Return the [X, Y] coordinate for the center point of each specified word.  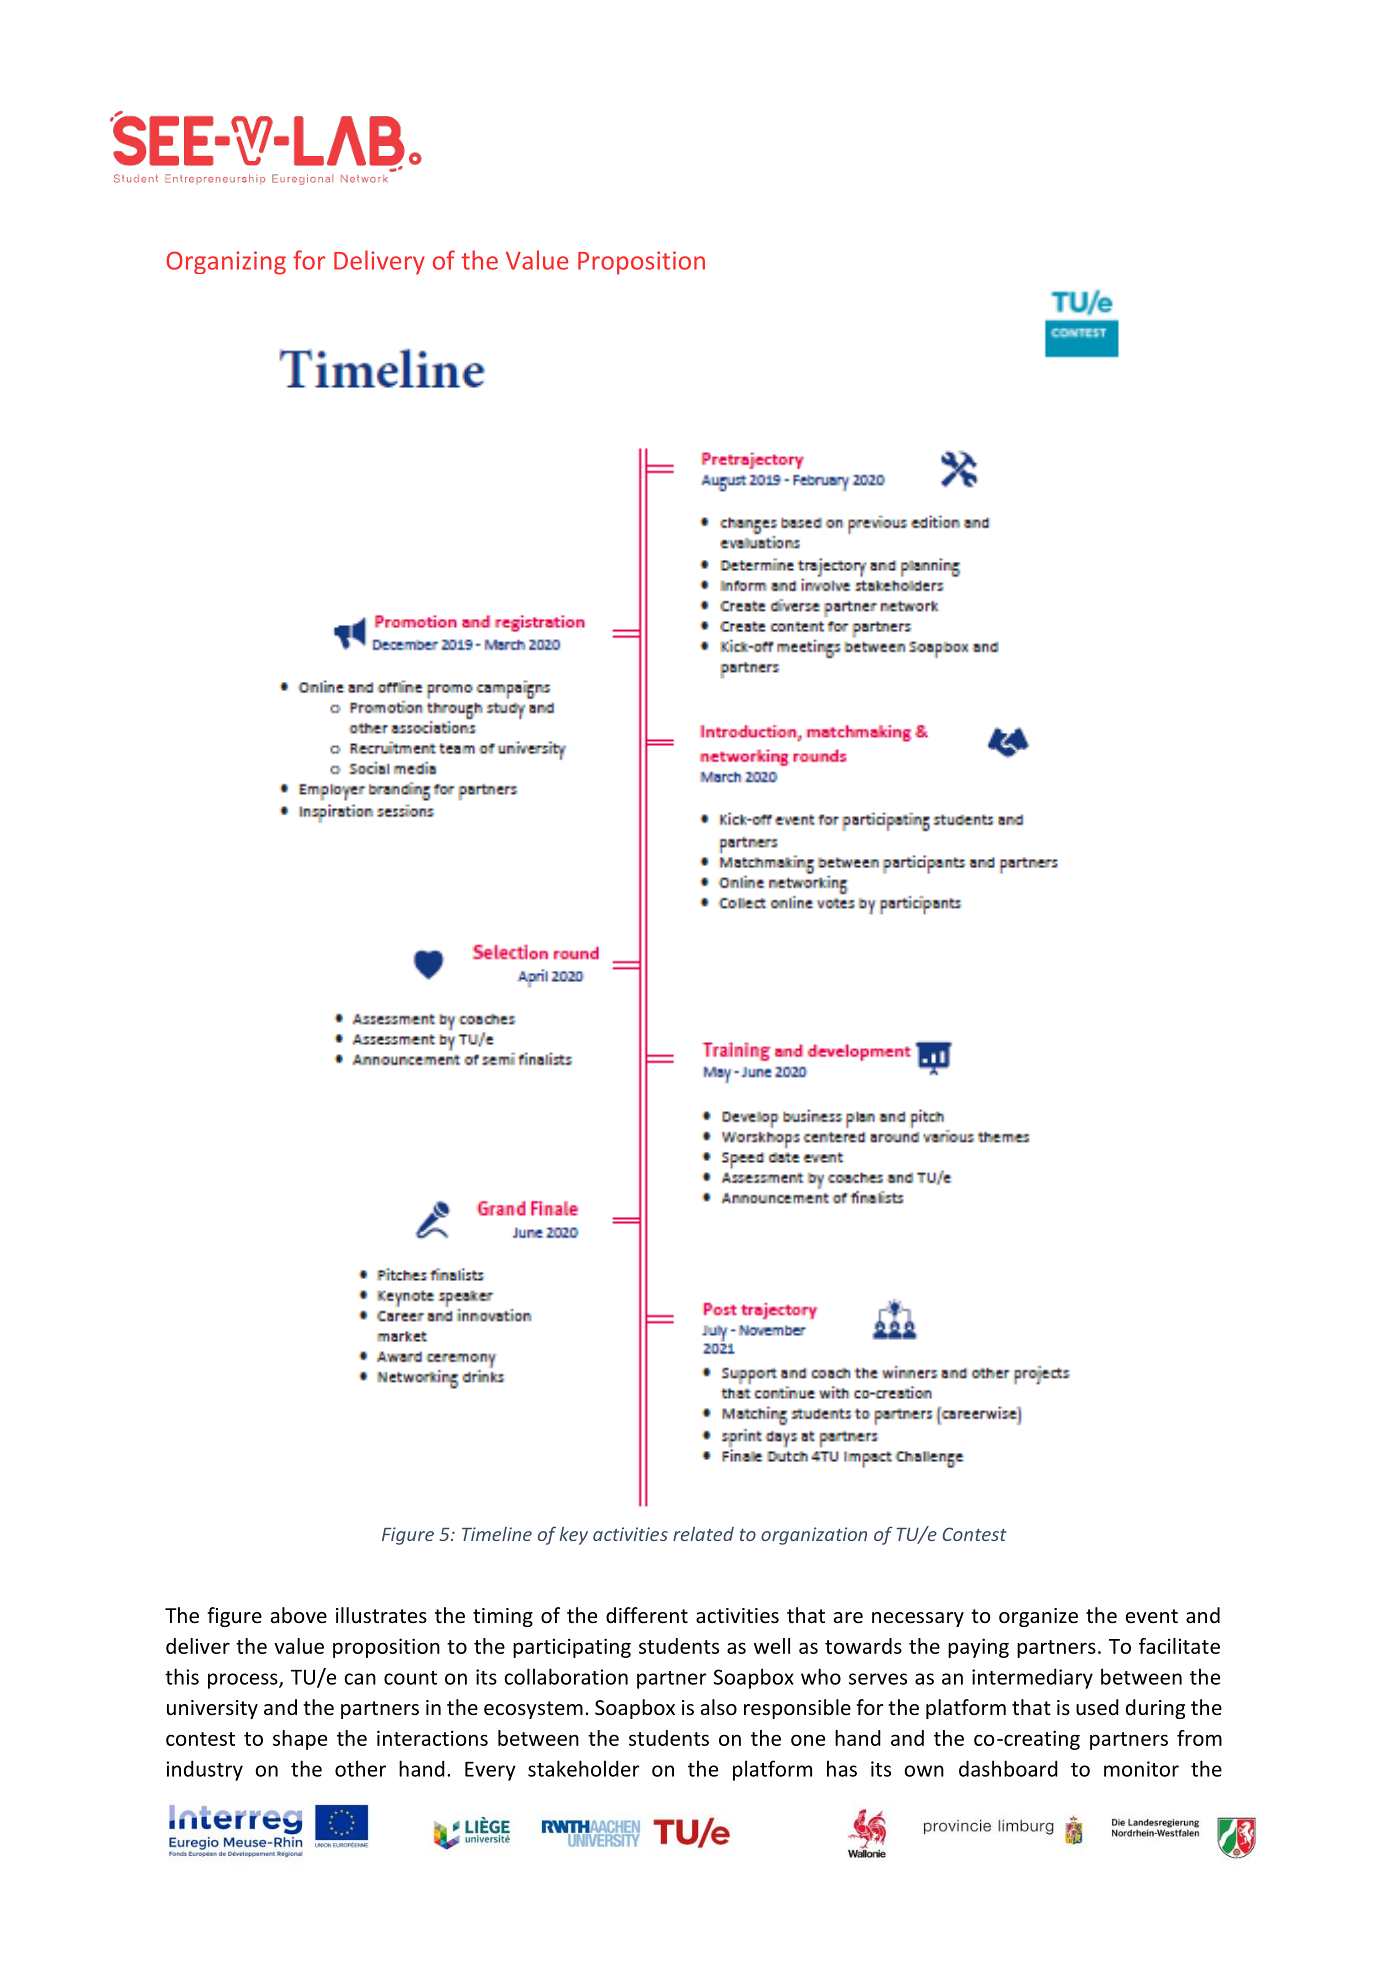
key [574, 1536]
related [703, 1534]
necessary [918, 1619]
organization [814, 1536]
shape [300, 1740]
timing [503, 1617]
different [647, 1615]
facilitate [1179, 1646]
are [848, 1618]
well [772, 1646]
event [1152, 1616]
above [299, 1615]
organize [1038, 1617]
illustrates [381, 1615]
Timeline [497, 1534]
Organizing [226, 263]
